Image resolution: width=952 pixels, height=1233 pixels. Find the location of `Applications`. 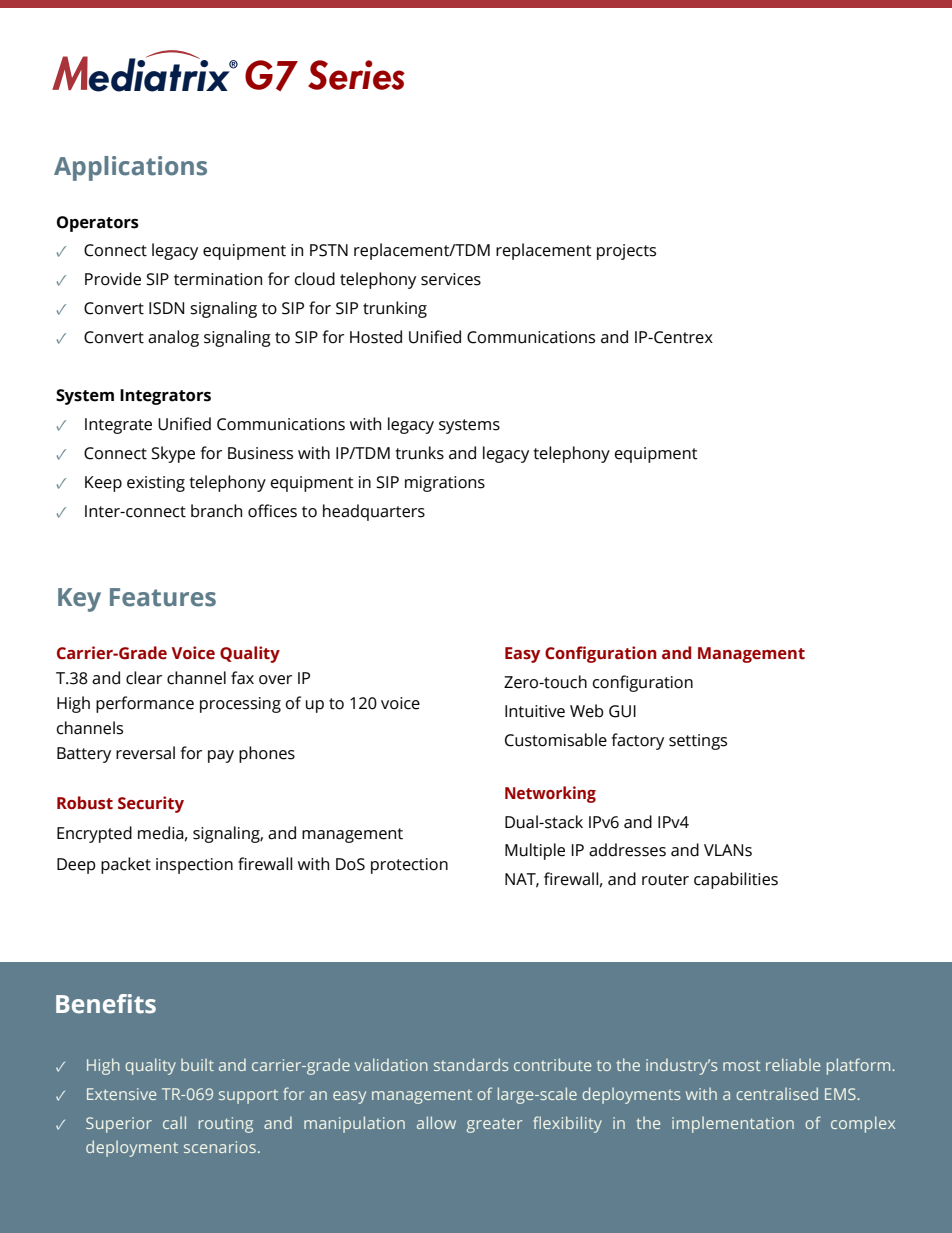

Applications is located at coordinates (130, 168).
